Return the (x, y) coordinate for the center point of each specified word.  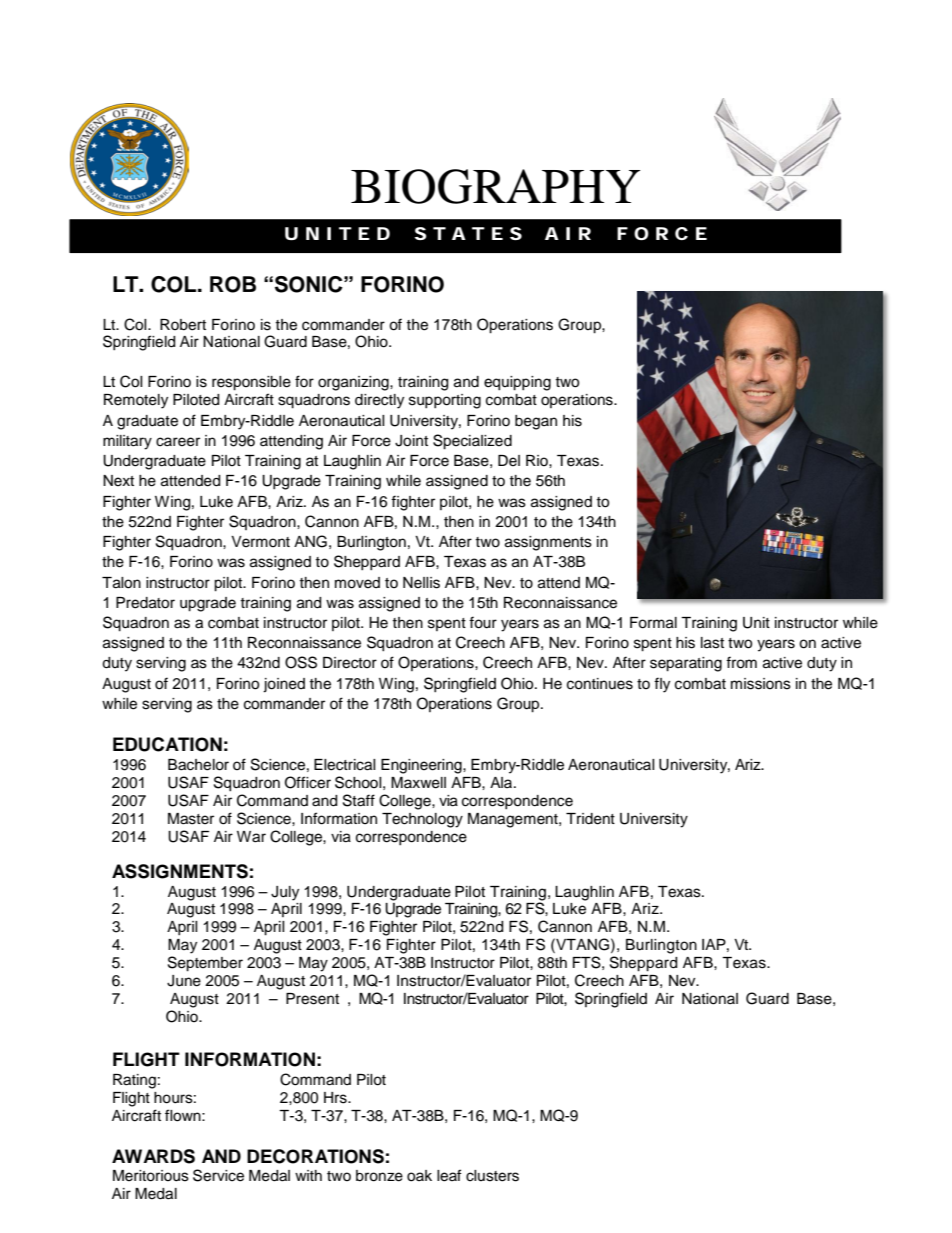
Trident (590, 819)
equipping (517, 383)
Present (312, 999)
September (205, 964)
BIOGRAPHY (495, 186)
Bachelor (198, 765)
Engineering (422, 766)
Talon (121, 583)
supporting (445, 401)
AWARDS (153, 1156)
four (483, 622)
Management (514, 820)
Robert (183, 325)
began (536, 422)
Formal (653, 623)
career (178, 442)
